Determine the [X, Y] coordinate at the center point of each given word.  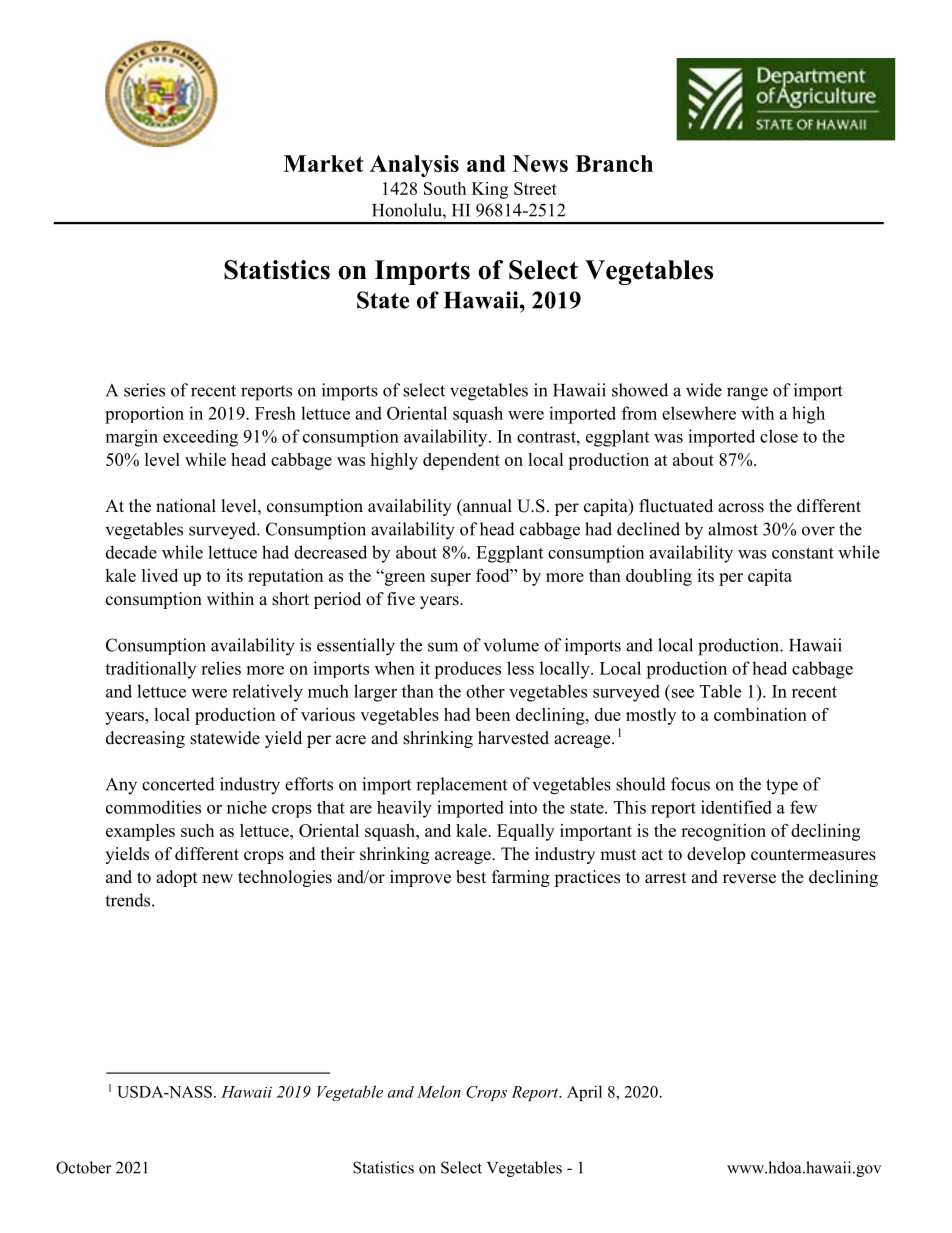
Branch [614, 163]
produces [467, 670]
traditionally [150, 670]
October [84, 1167]
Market [323, 163]
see [683, 693]
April [584, 1093]
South [445, 188]
